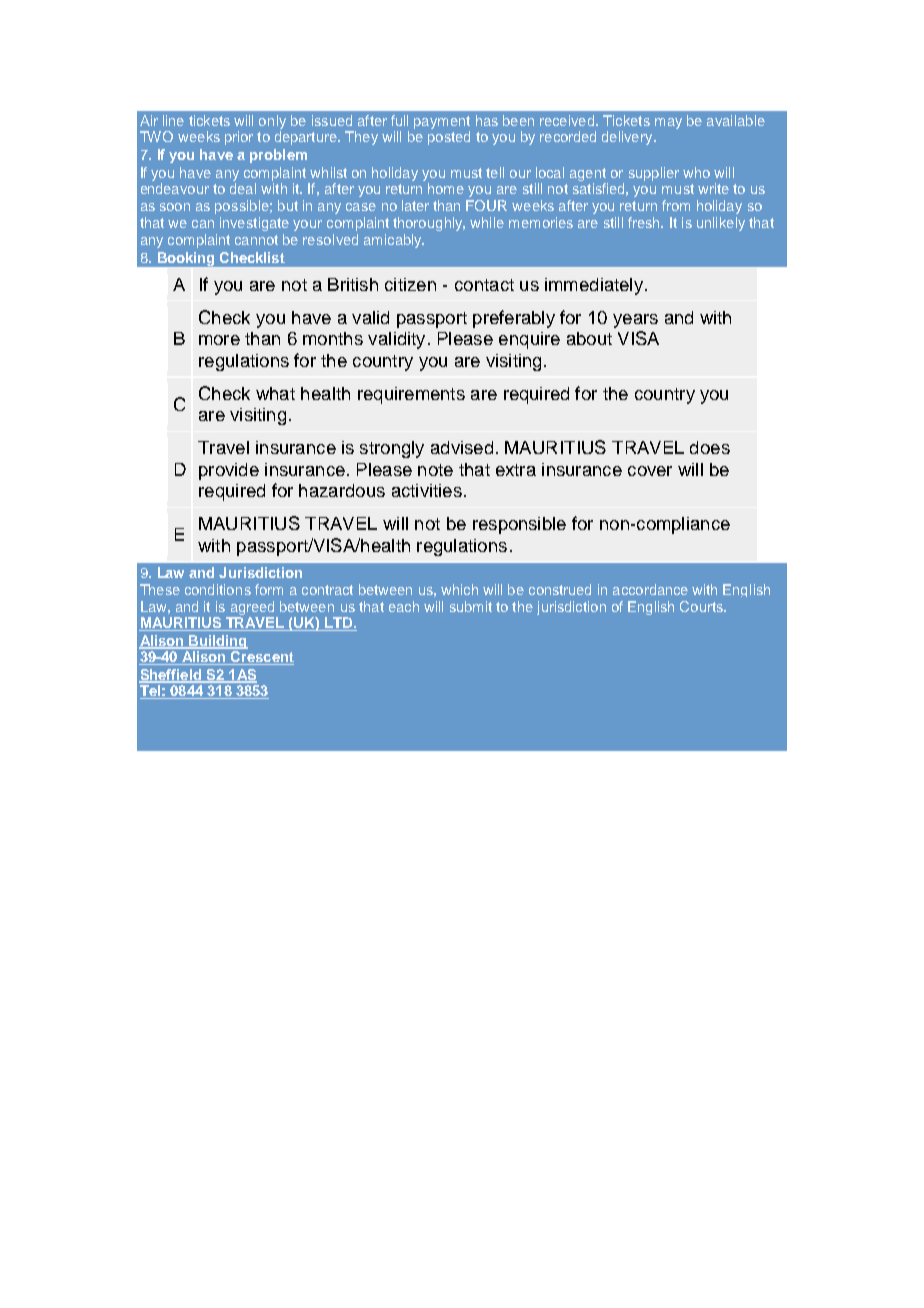 The image size is (924, 1308). Describe the element at coordinates (186, 260) in the screenshot. I see `Booking` at that location.
